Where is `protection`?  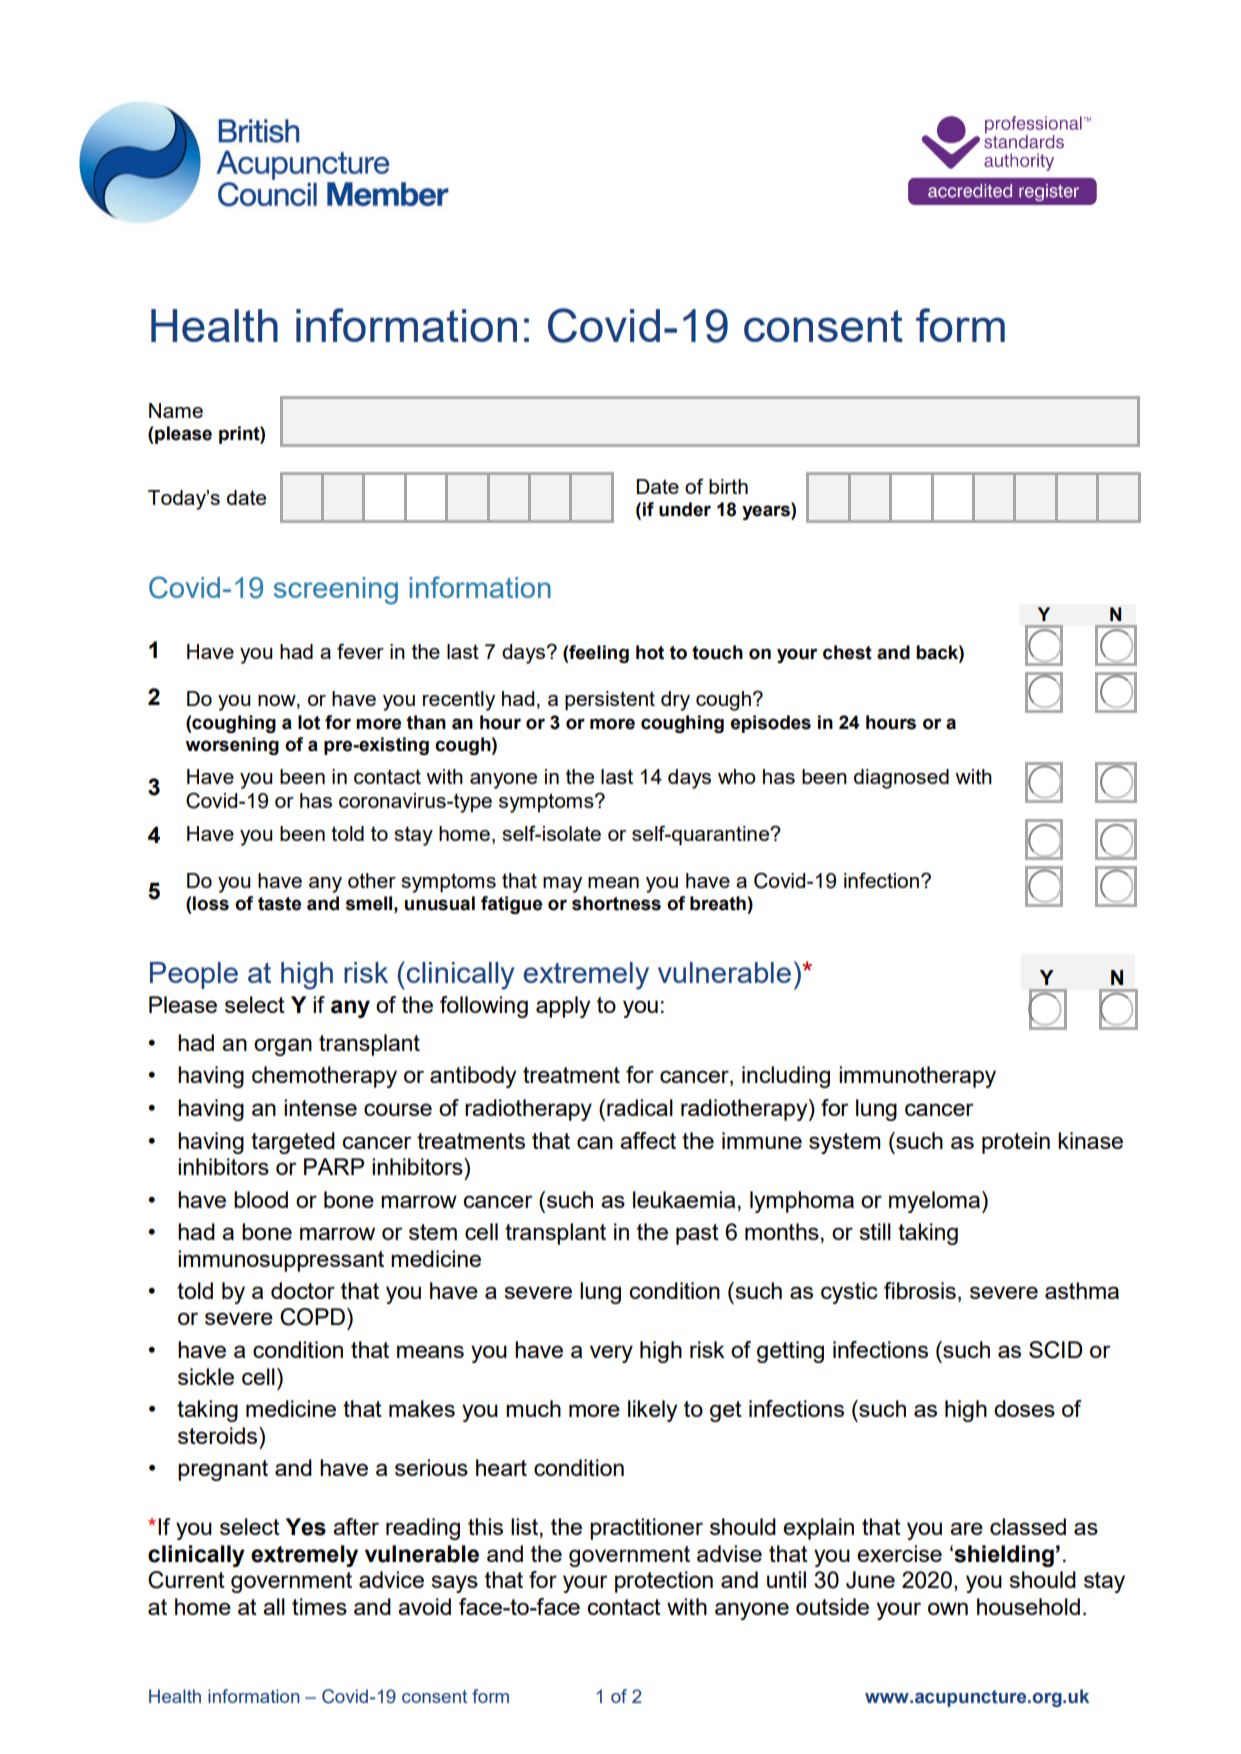 protection is located at coordinates (664, 1582).
